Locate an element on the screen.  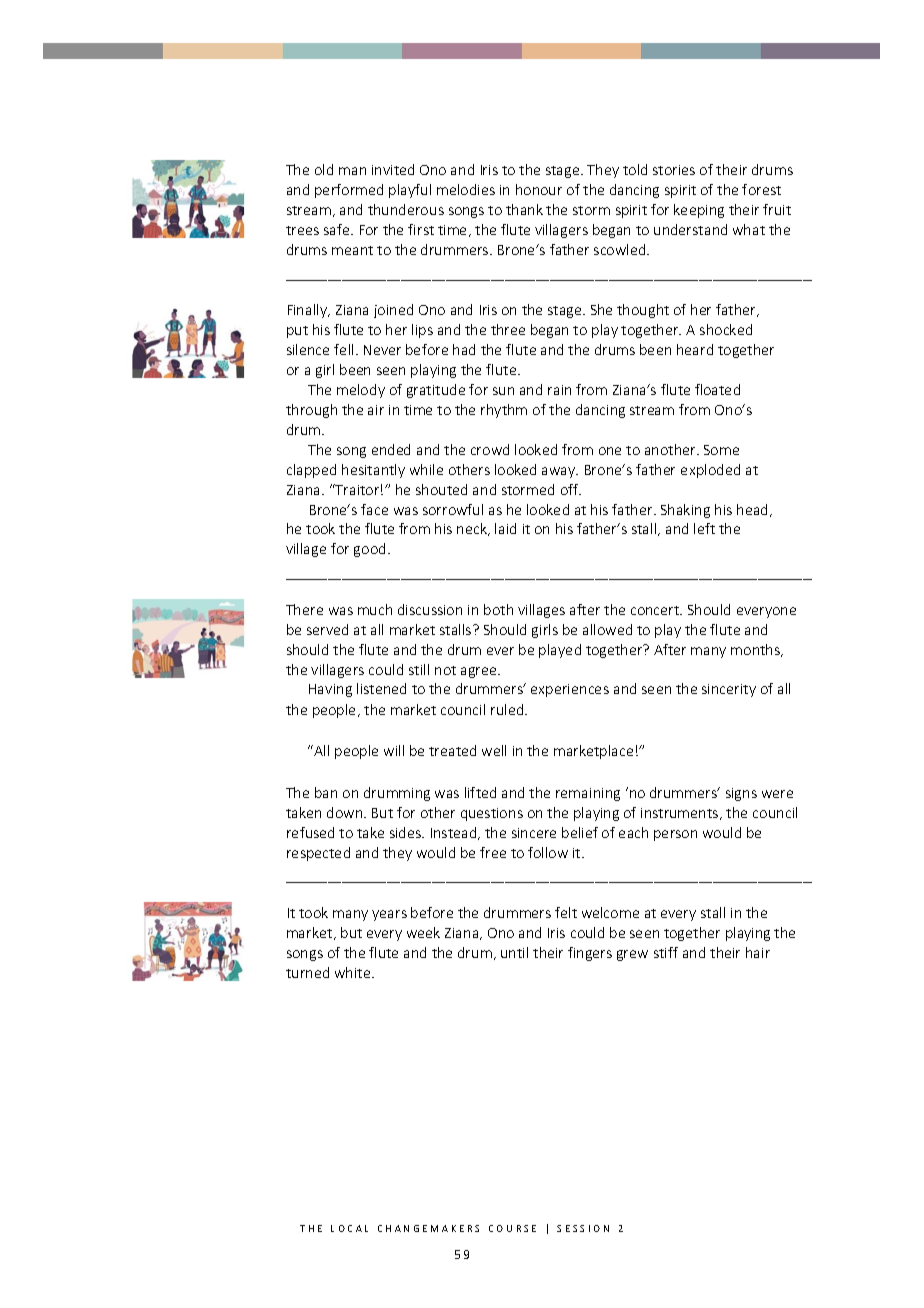
white is located at coordinates (354, 972).
